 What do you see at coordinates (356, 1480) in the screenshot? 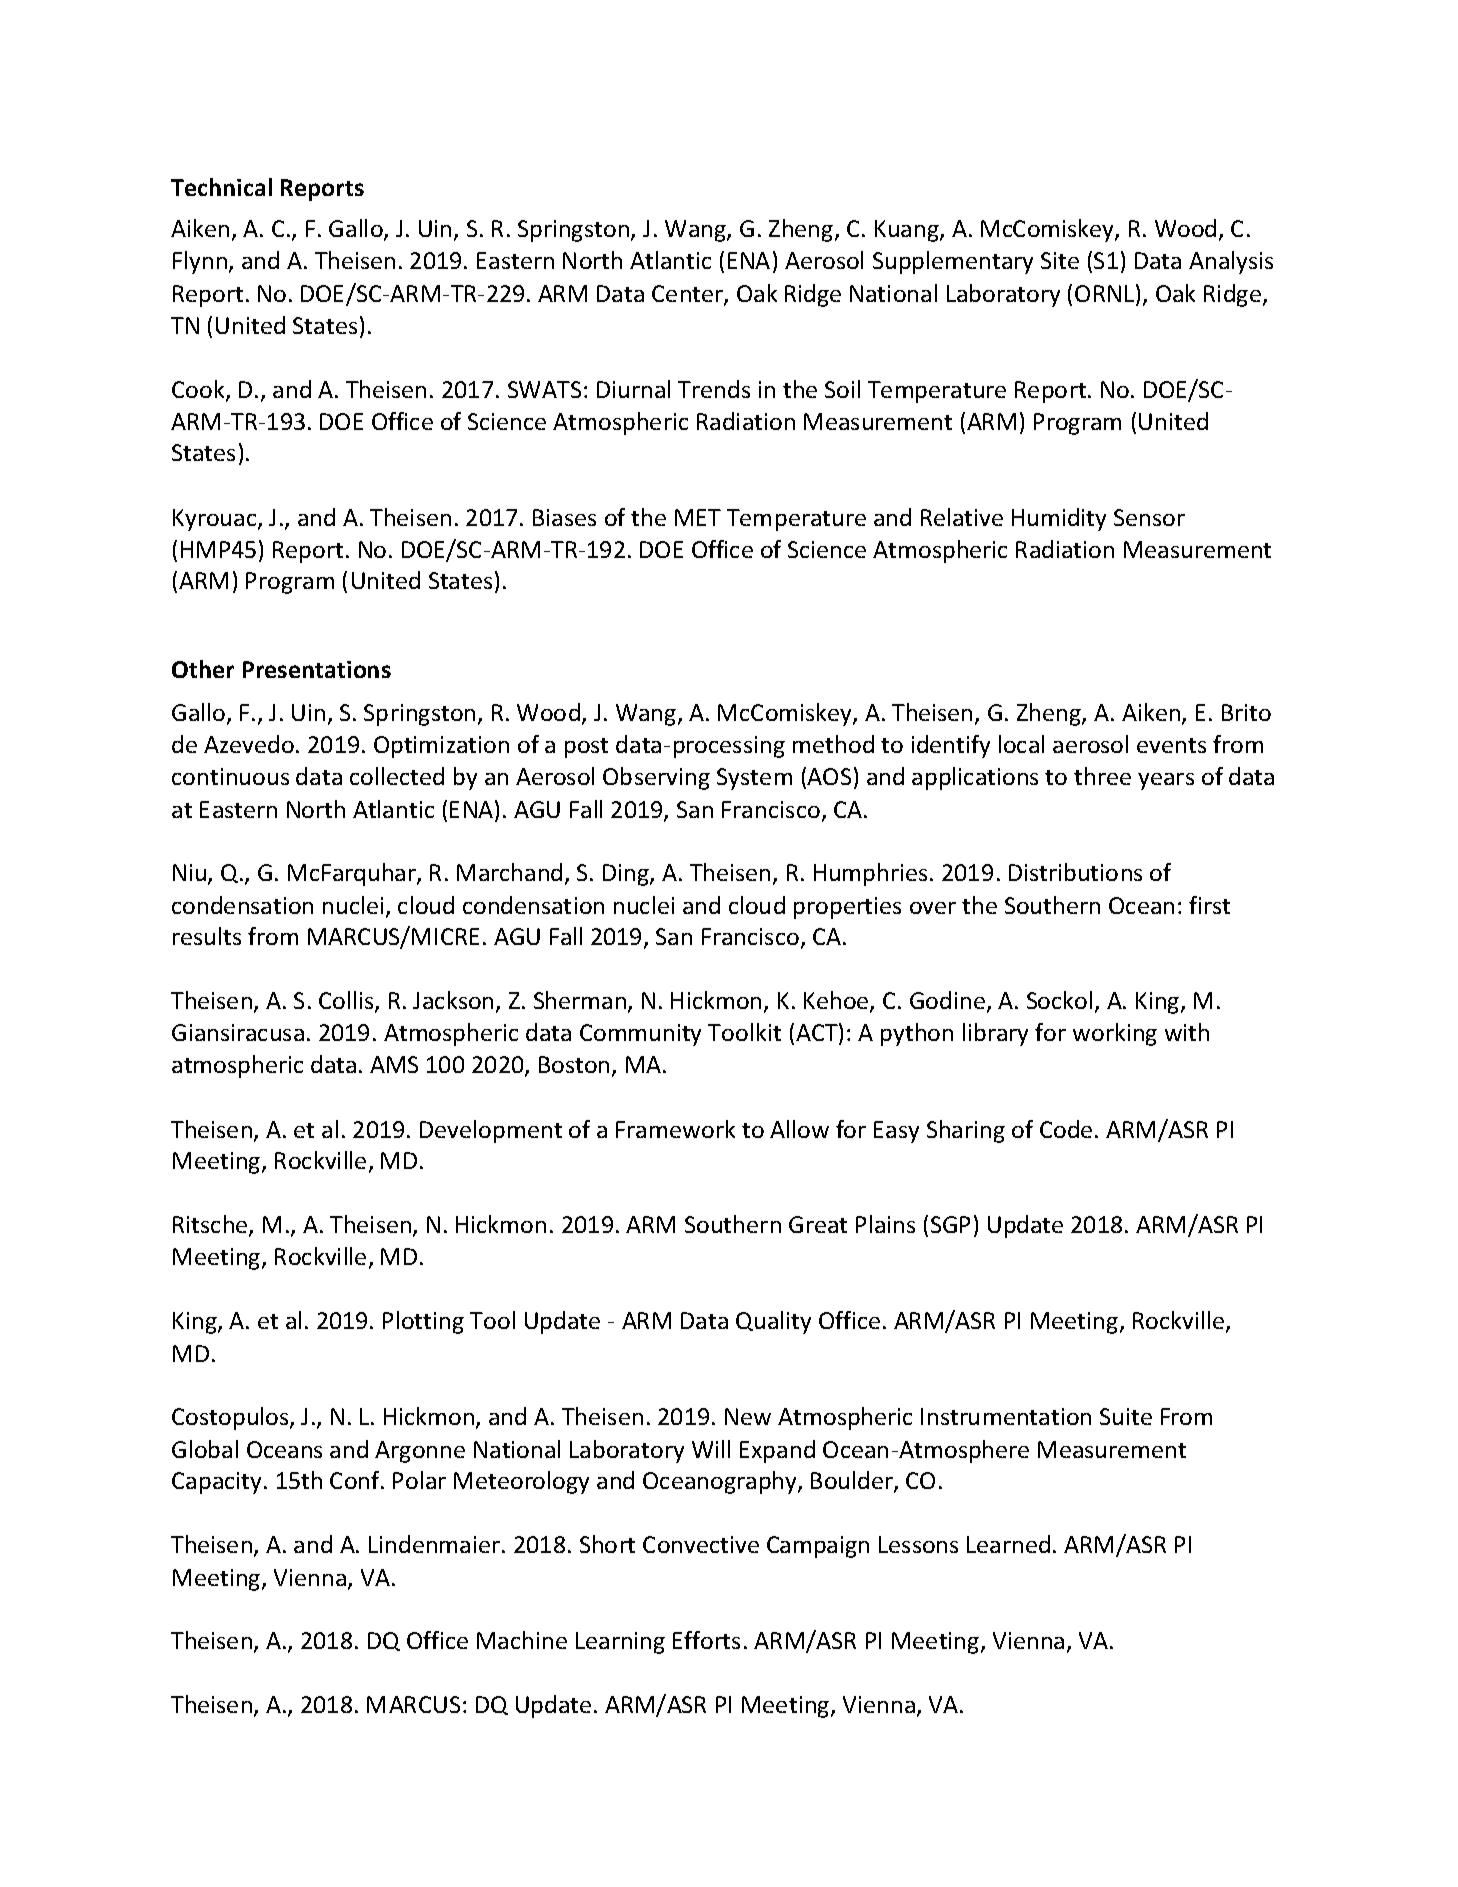
I see `Conf` at bounding box center [356, 1480].
